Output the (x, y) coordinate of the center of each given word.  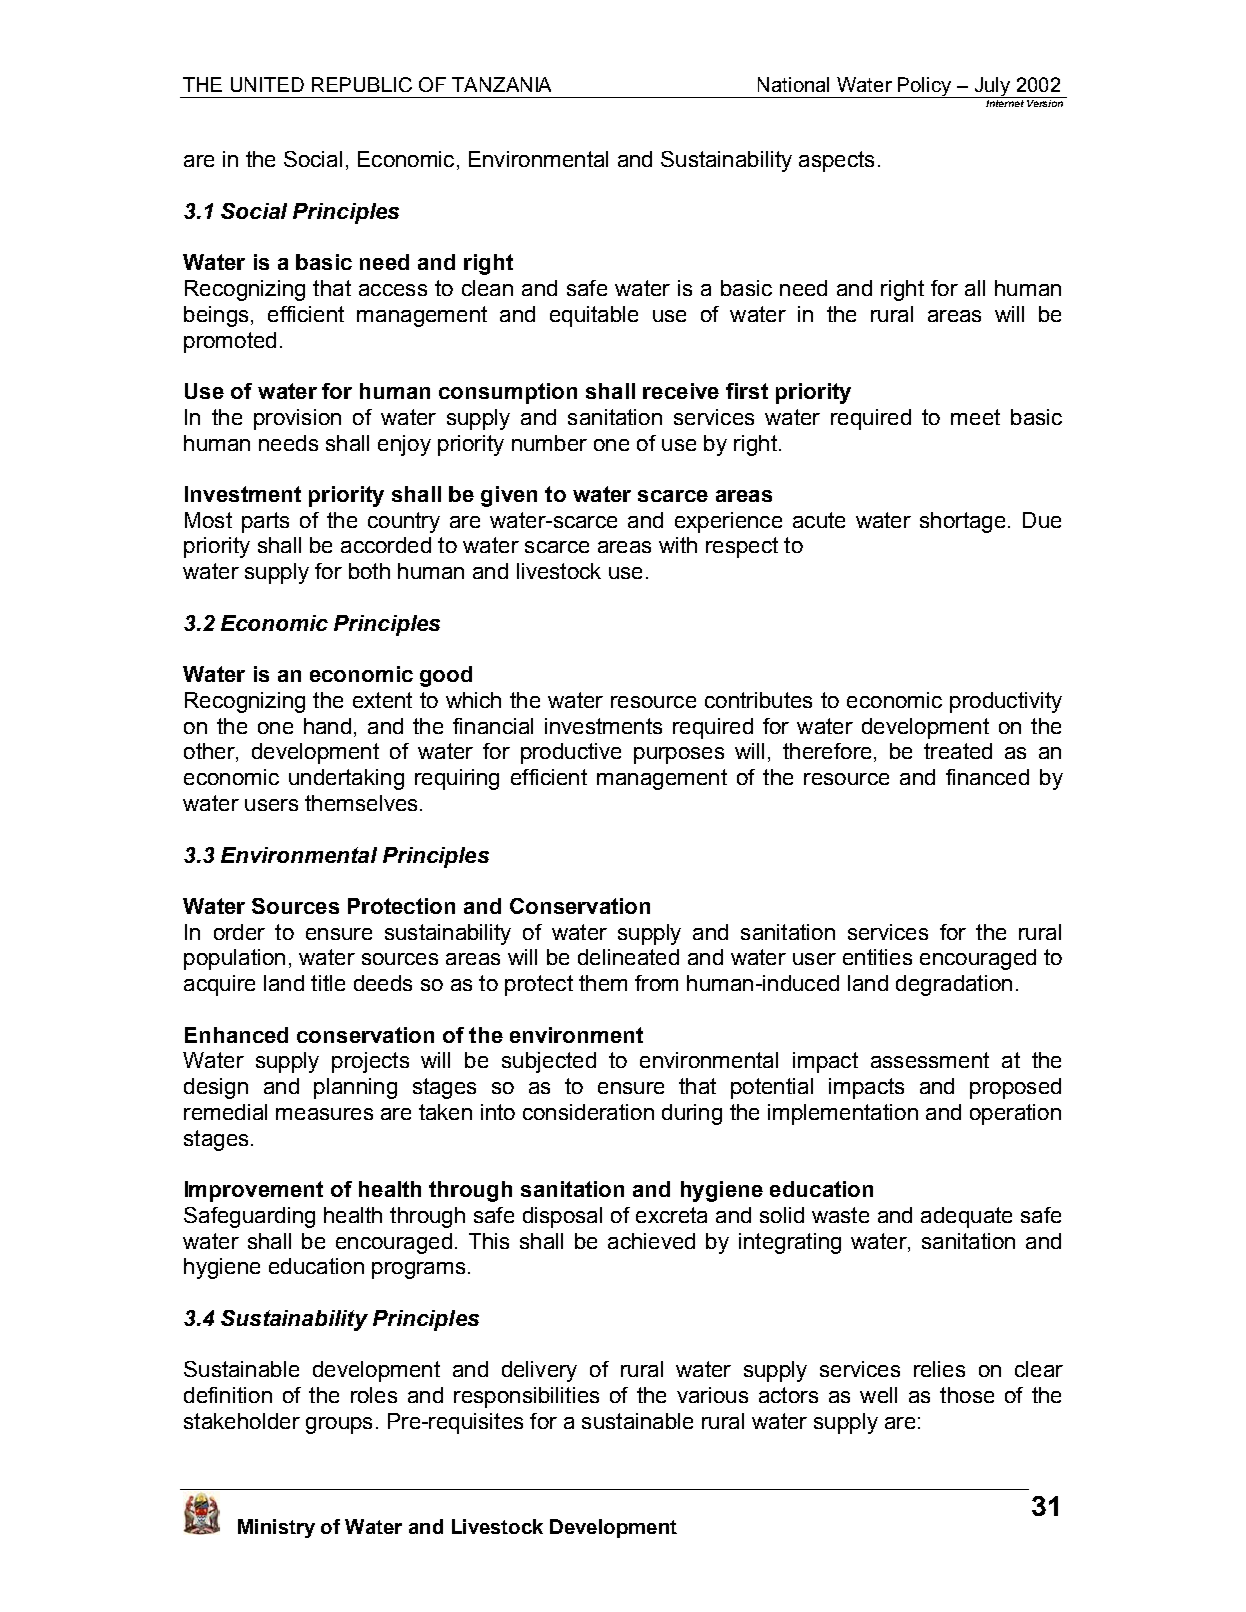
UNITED (267, 84)
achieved (651, 1241)
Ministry (276, 1528)
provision (297, 419)
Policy (925, 87)
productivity (1006, 702)
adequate (966, 1217)
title (328, 983)
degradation (954, 985)
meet (975, 417)
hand (327, 726)
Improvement (254, 1191)
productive (571, 753)
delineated (628, 957)
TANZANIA (501, 84)
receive (681, 391)
